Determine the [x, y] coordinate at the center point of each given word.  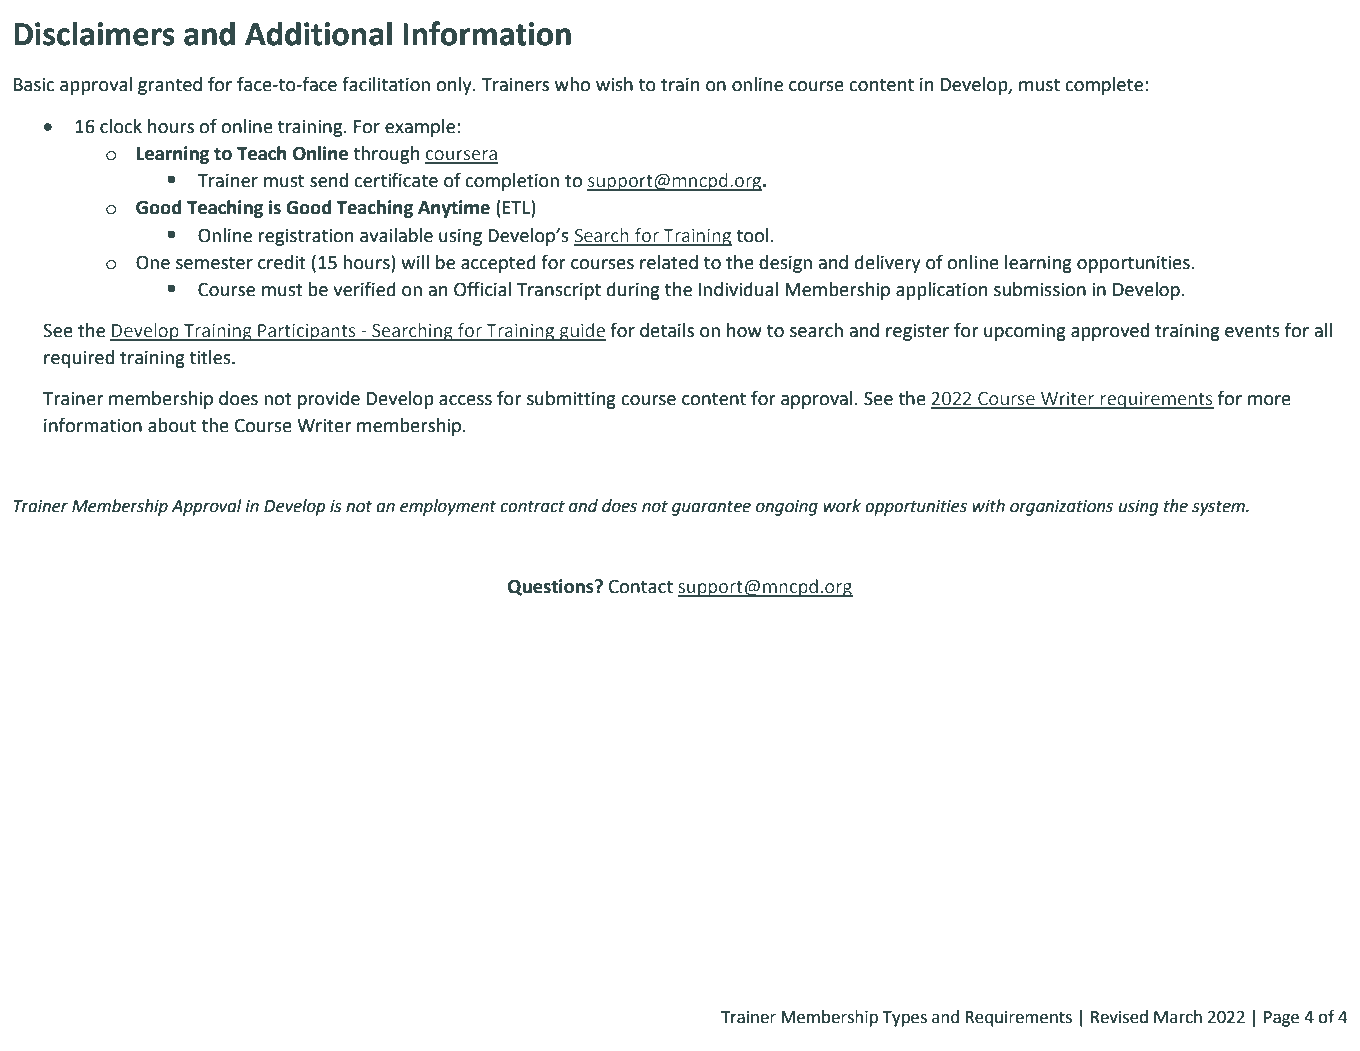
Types [904, 1019]
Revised [1119, 1017]
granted [170, 86]
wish [614, 84]
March [1178, 1017]
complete [1104, 86]
